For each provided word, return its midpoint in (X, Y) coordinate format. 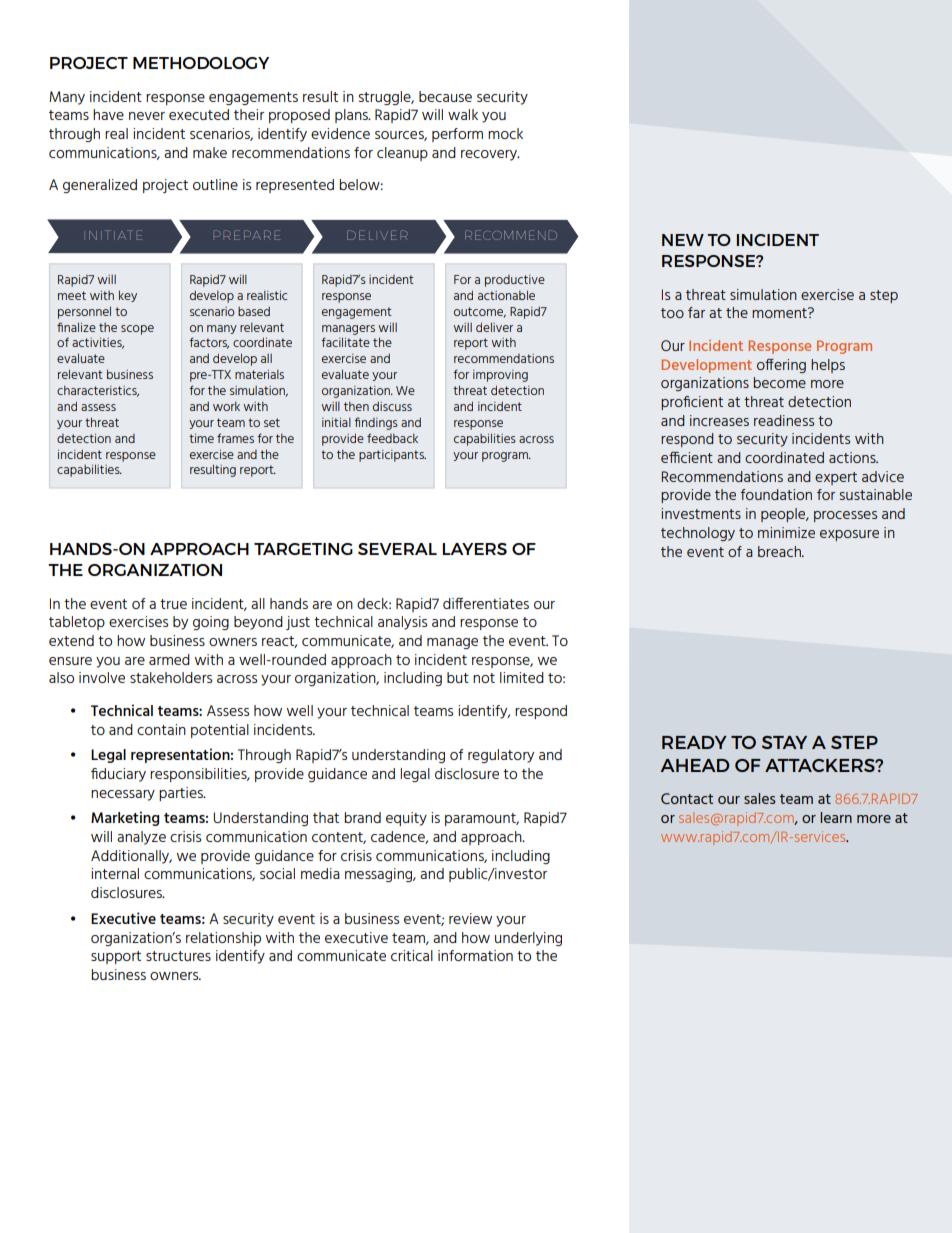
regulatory (501, 756)
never (147, 116)
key (128, 296)
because (445, 96)
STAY (784, 742)
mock (505, 133)
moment (780, 312)
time (201, 438)
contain (161, 729)
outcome (480, 312)
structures (178, 956)
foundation (776, 494)
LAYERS (474, 549)
